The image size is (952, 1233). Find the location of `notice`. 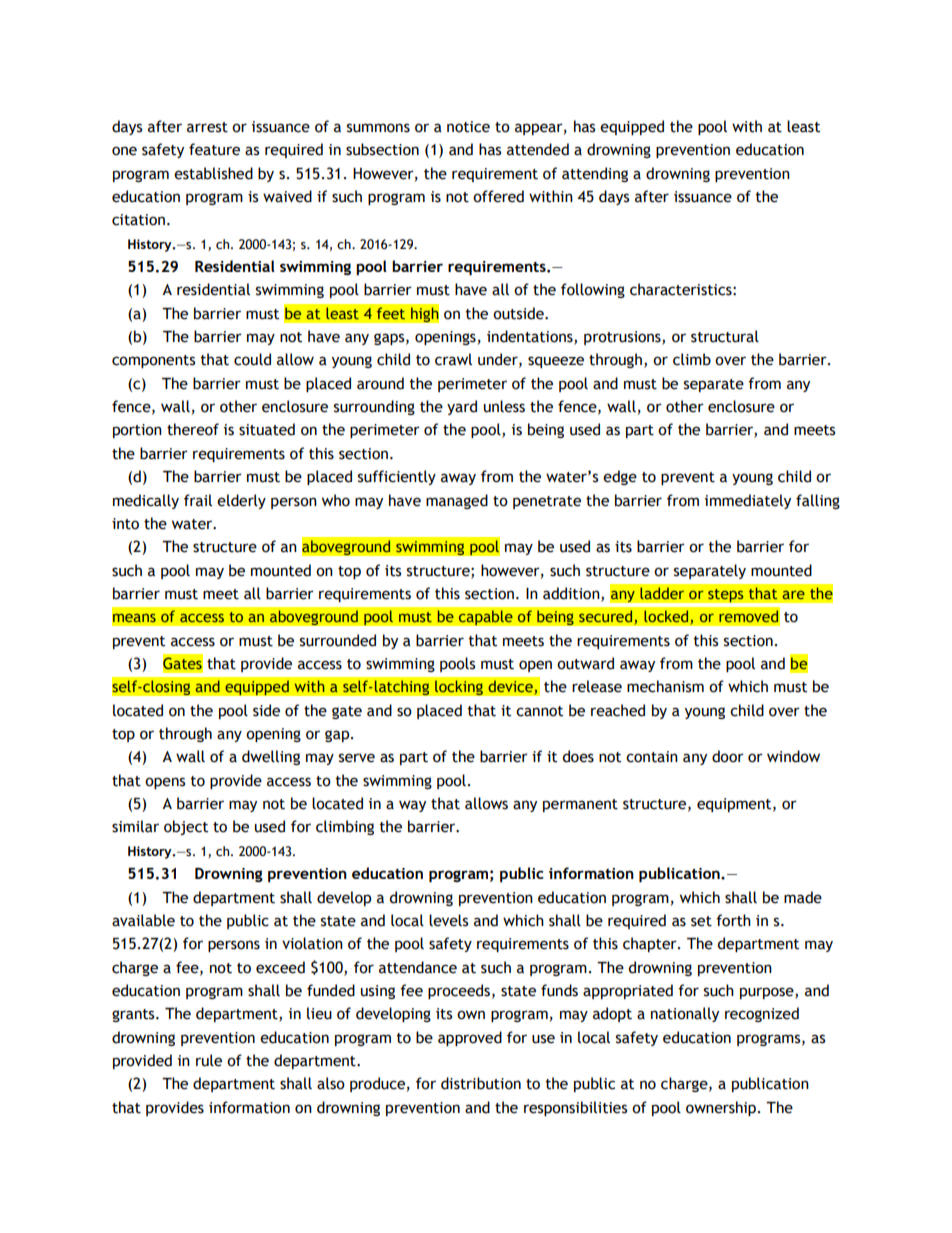

notice is located at coordinates (468, 127).
